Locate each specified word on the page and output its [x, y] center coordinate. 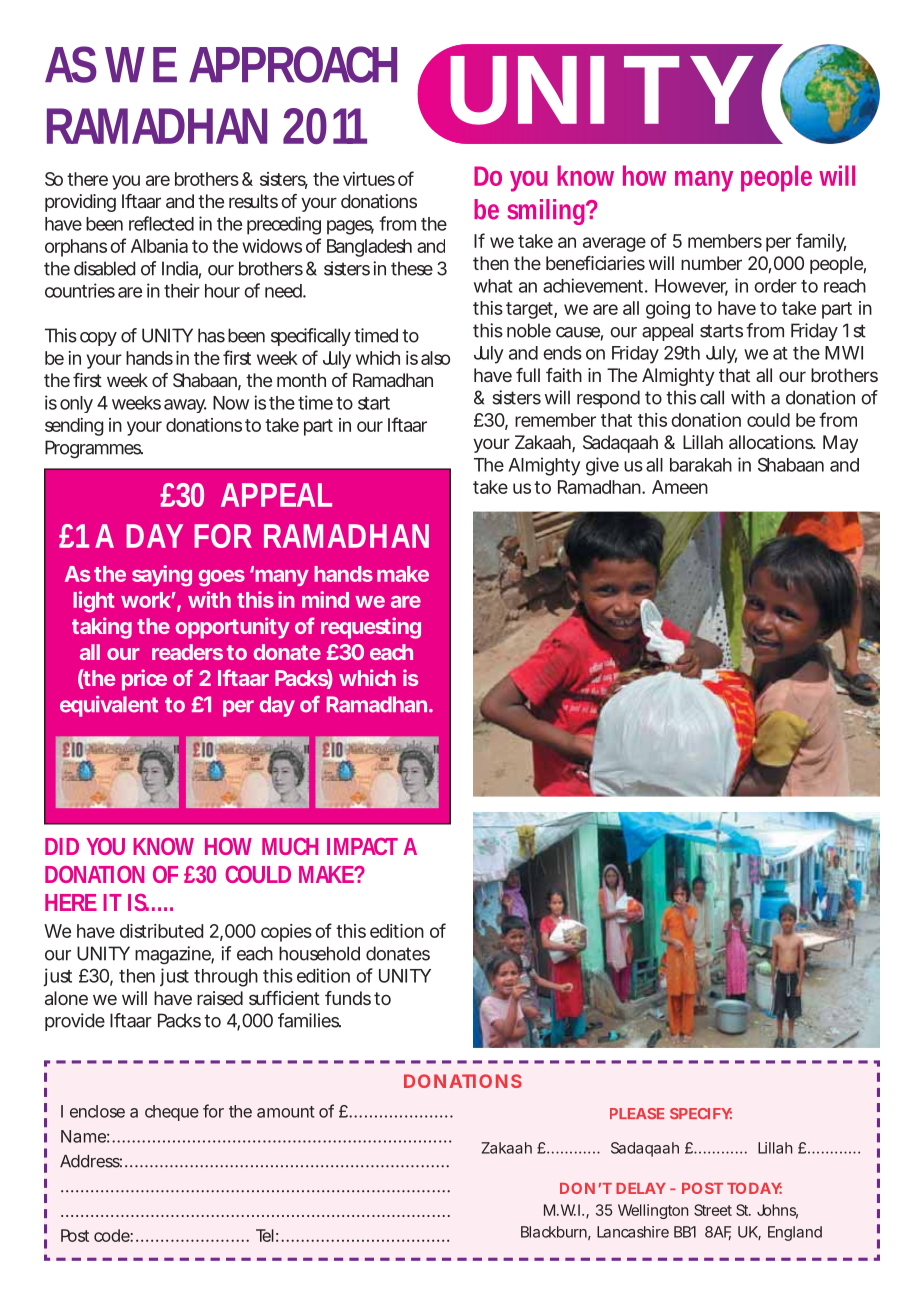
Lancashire [633, 1232]
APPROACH [293, 64]
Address [91, 1161]
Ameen [680, 487]
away [185, 406]
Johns [777, 1211]
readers [187, 652]
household [319, 953]
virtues [369, 179]
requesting [371, 628]
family [821, 242]
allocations [772, 442]
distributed [161, 931]
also [435, 358]
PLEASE [637, 1113]
